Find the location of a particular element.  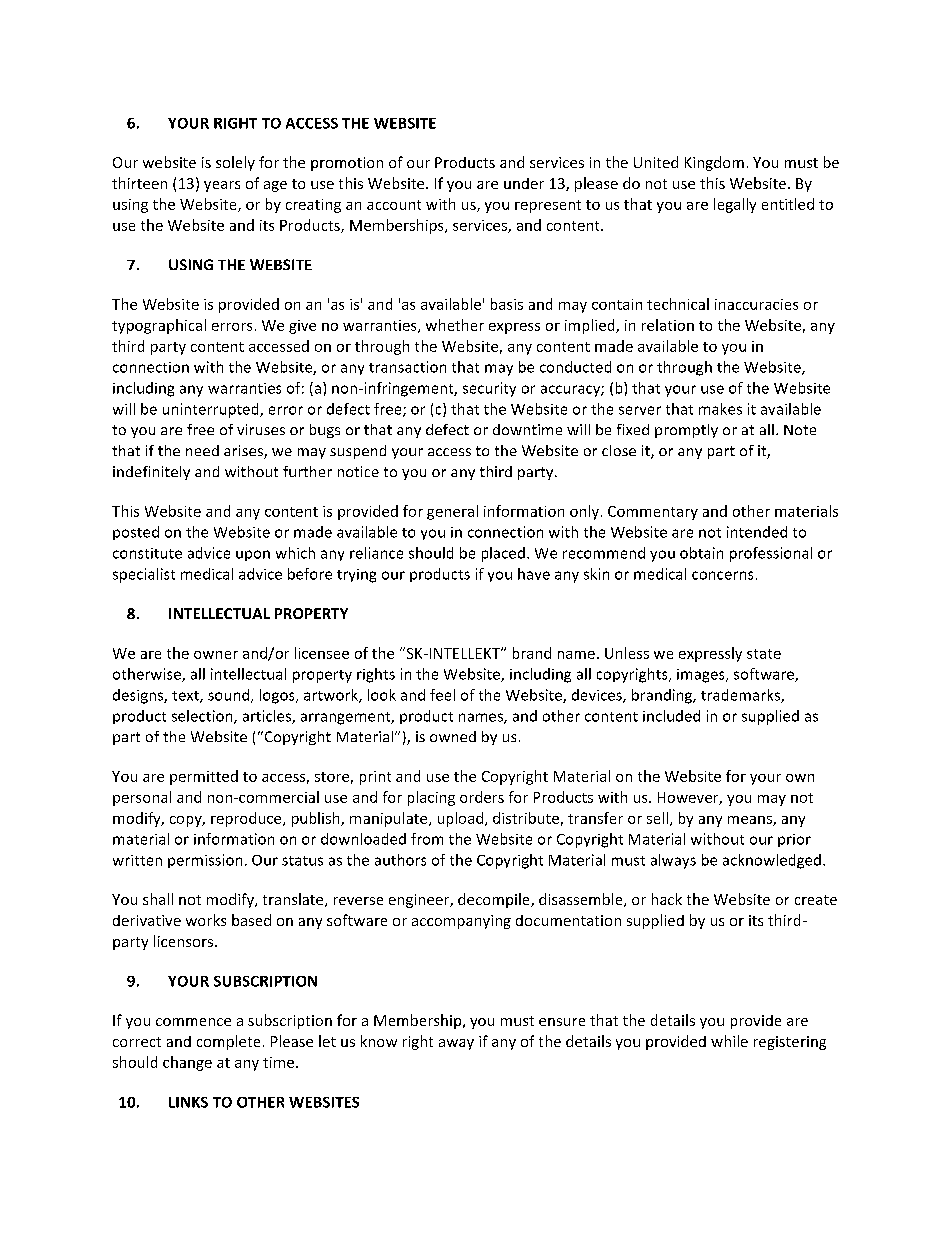

under is located at coordinates (524, 183).
